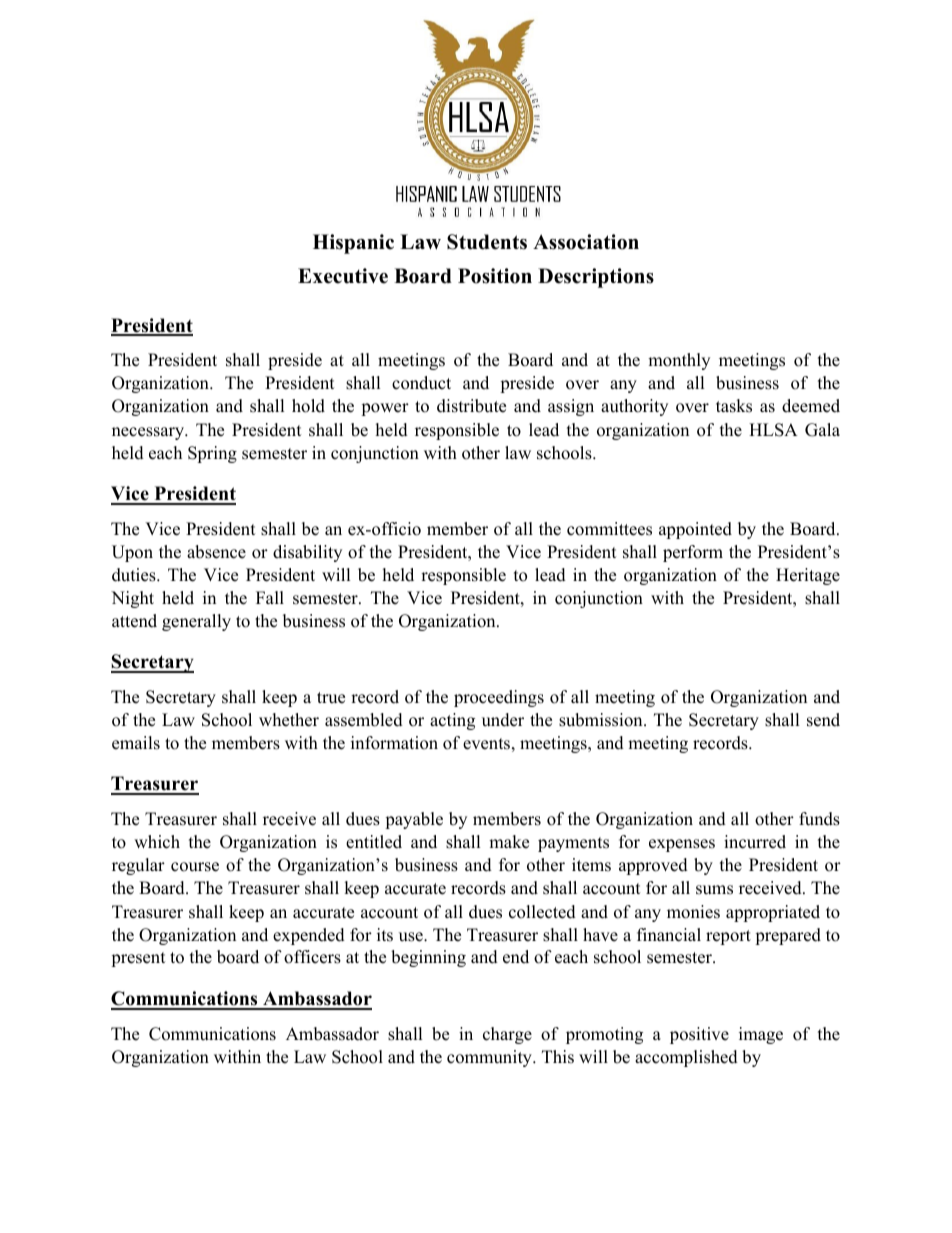  Describe the element at coordinates (609, 529) in the screenshot. I see `committees` at that location.
